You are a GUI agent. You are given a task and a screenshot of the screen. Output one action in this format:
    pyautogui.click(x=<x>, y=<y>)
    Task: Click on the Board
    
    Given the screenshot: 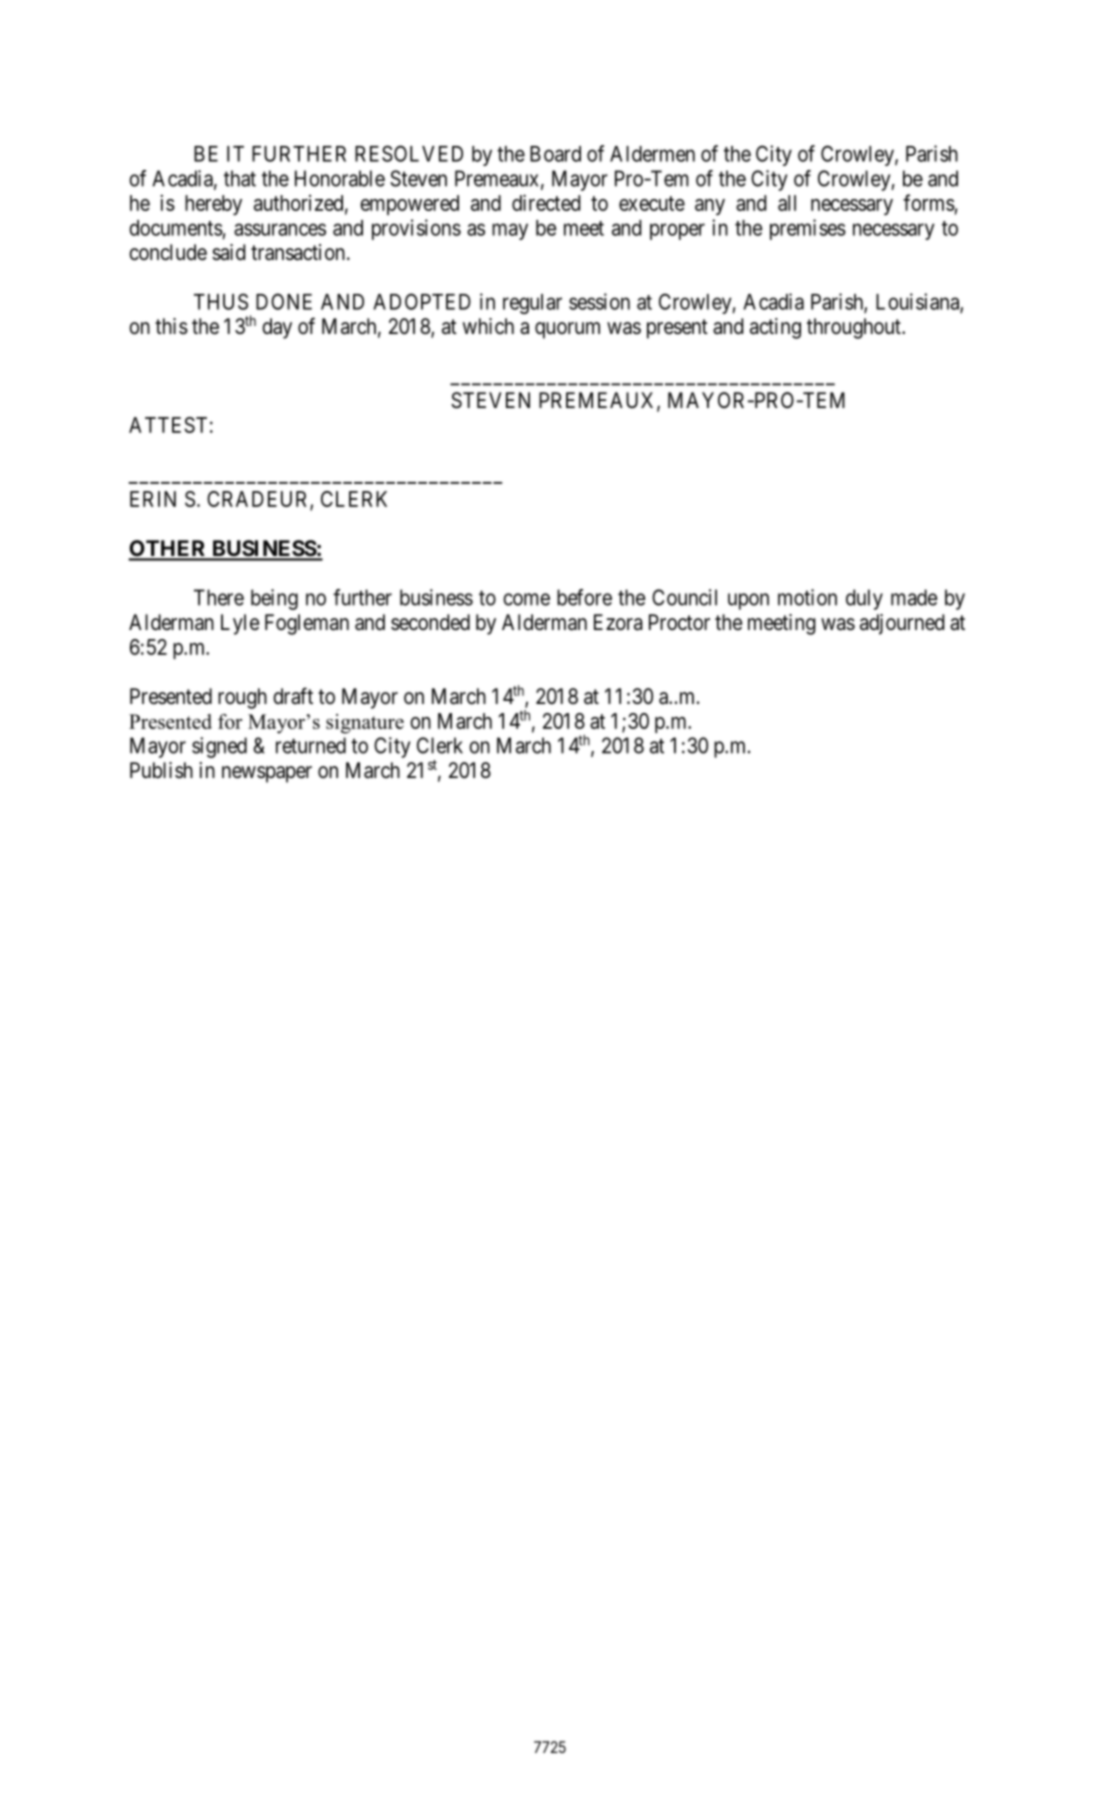 What is the action you would take?
    pyautogui.click(x=555, y=154)
